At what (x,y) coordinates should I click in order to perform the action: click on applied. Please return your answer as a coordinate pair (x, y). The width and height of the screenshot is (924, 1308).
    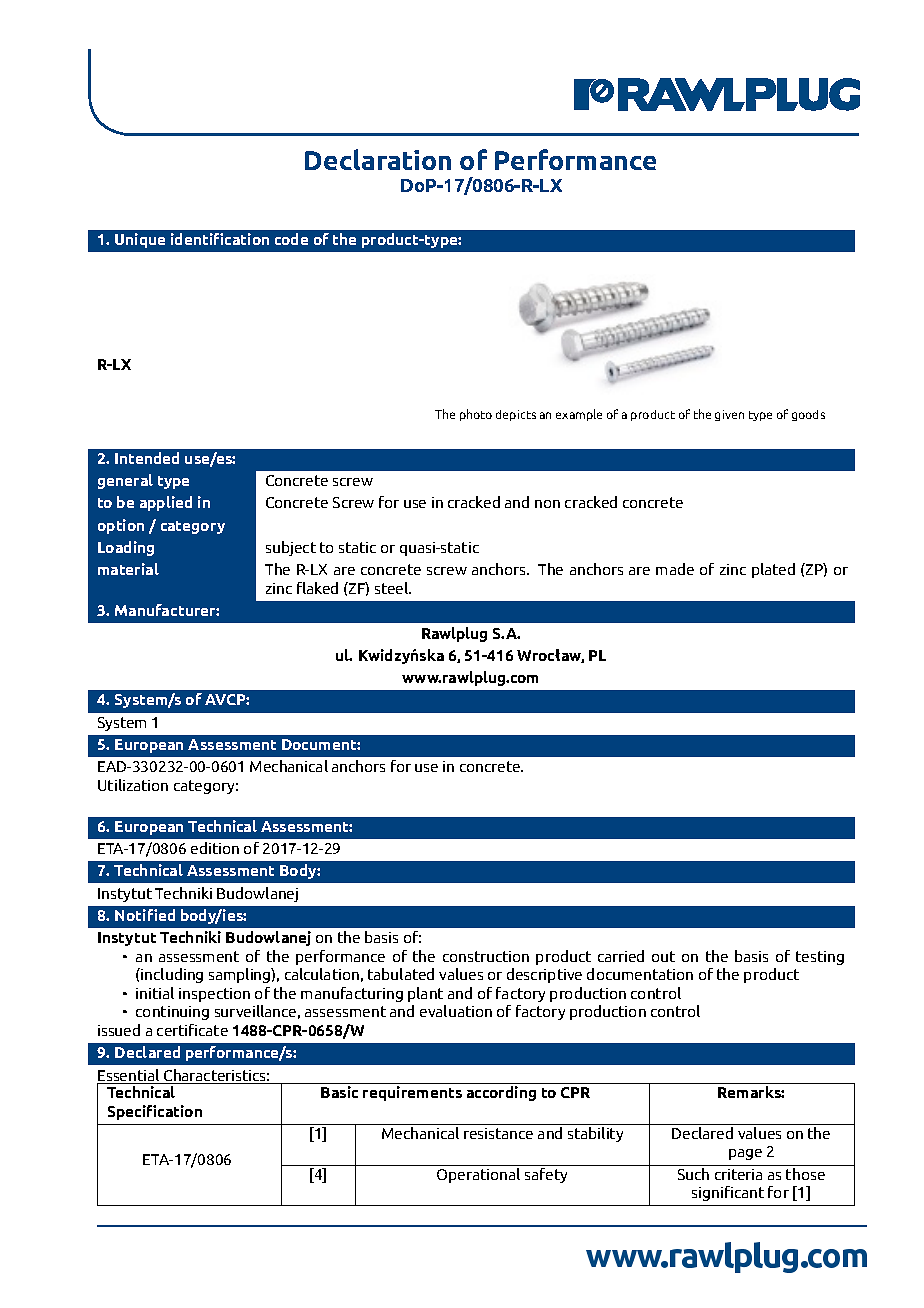
    Looking at the image, I should click on (166, 503).
